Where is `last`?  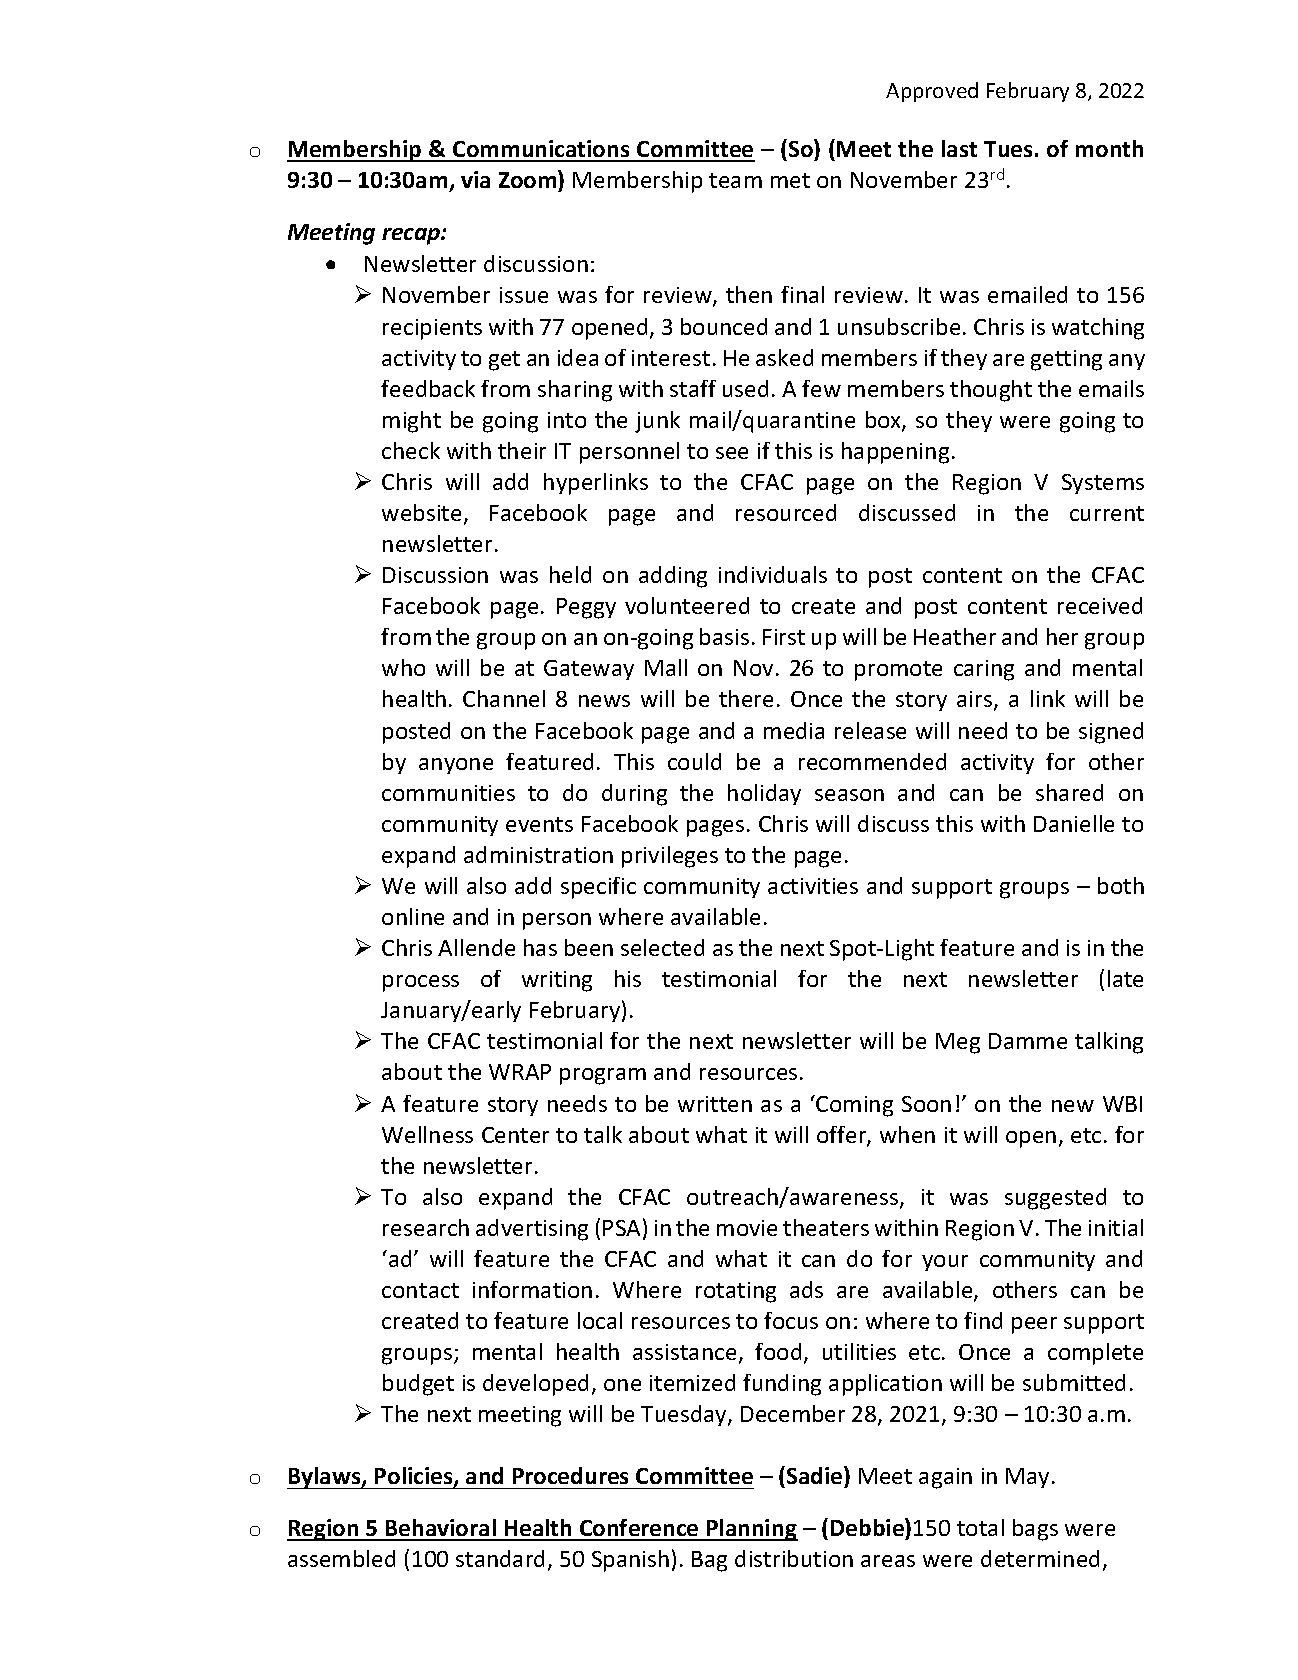 last is located at coordinates (959, 148).
